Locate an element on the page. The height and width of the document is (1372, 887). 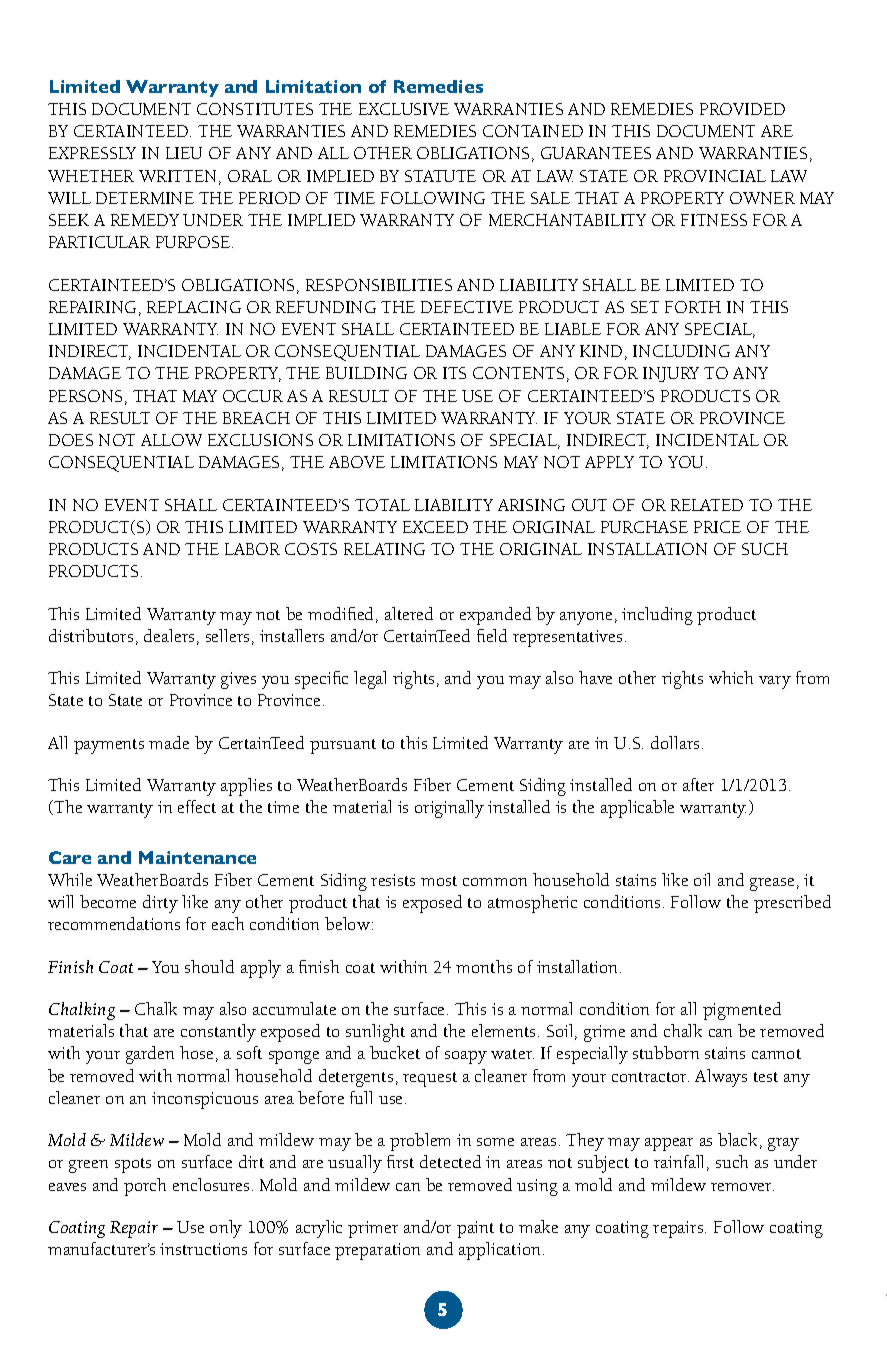
porch is located at coordinates (145, 1187).
